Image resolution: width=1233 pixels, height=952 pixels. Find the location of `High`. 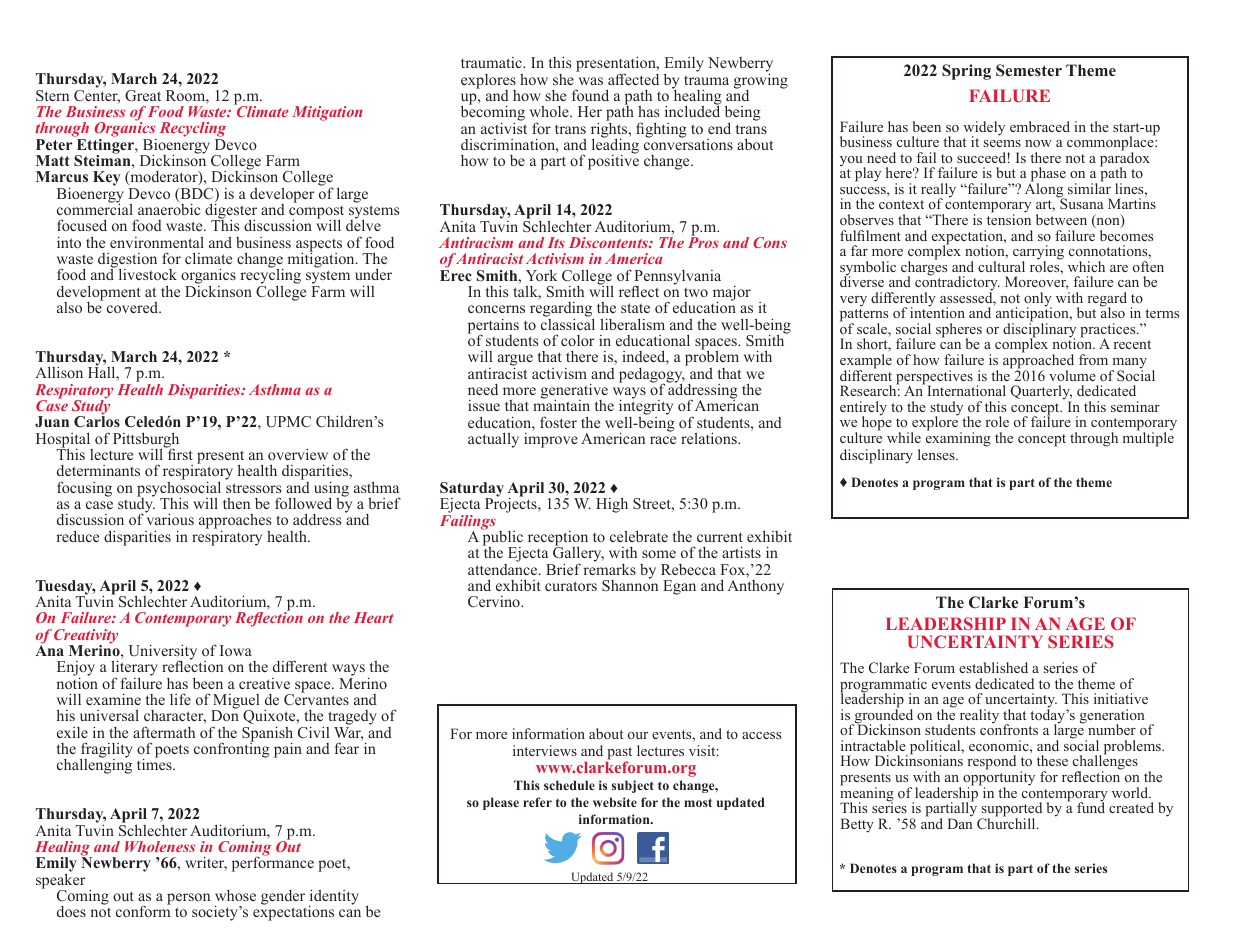

High is located at coordinates (612, 505).
